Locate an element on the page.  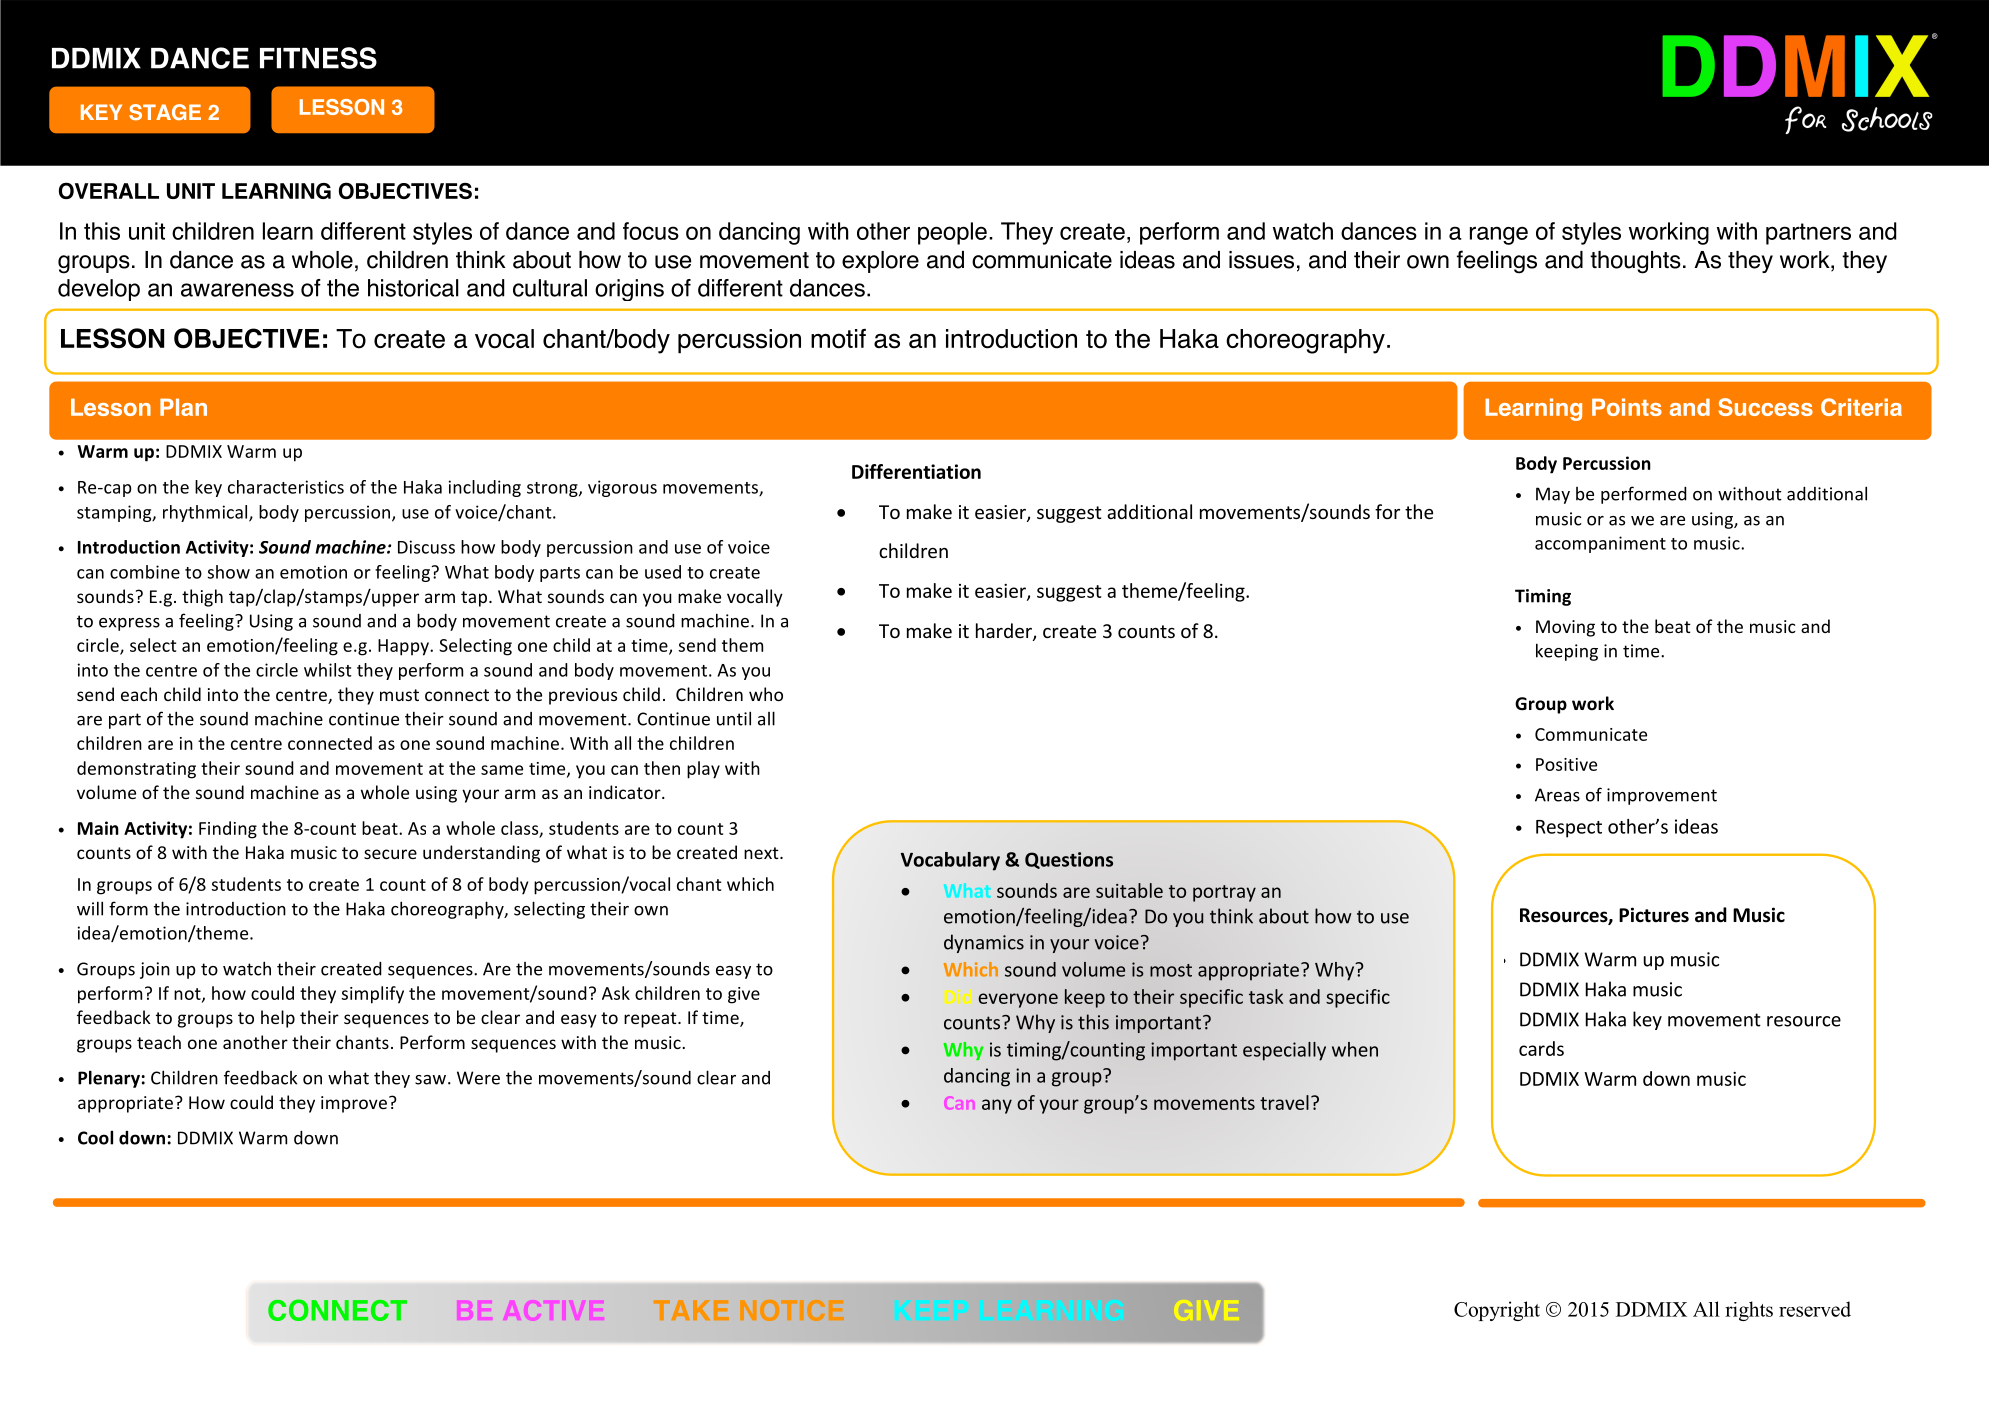
Moving is located at coordinates (1565, 628).
